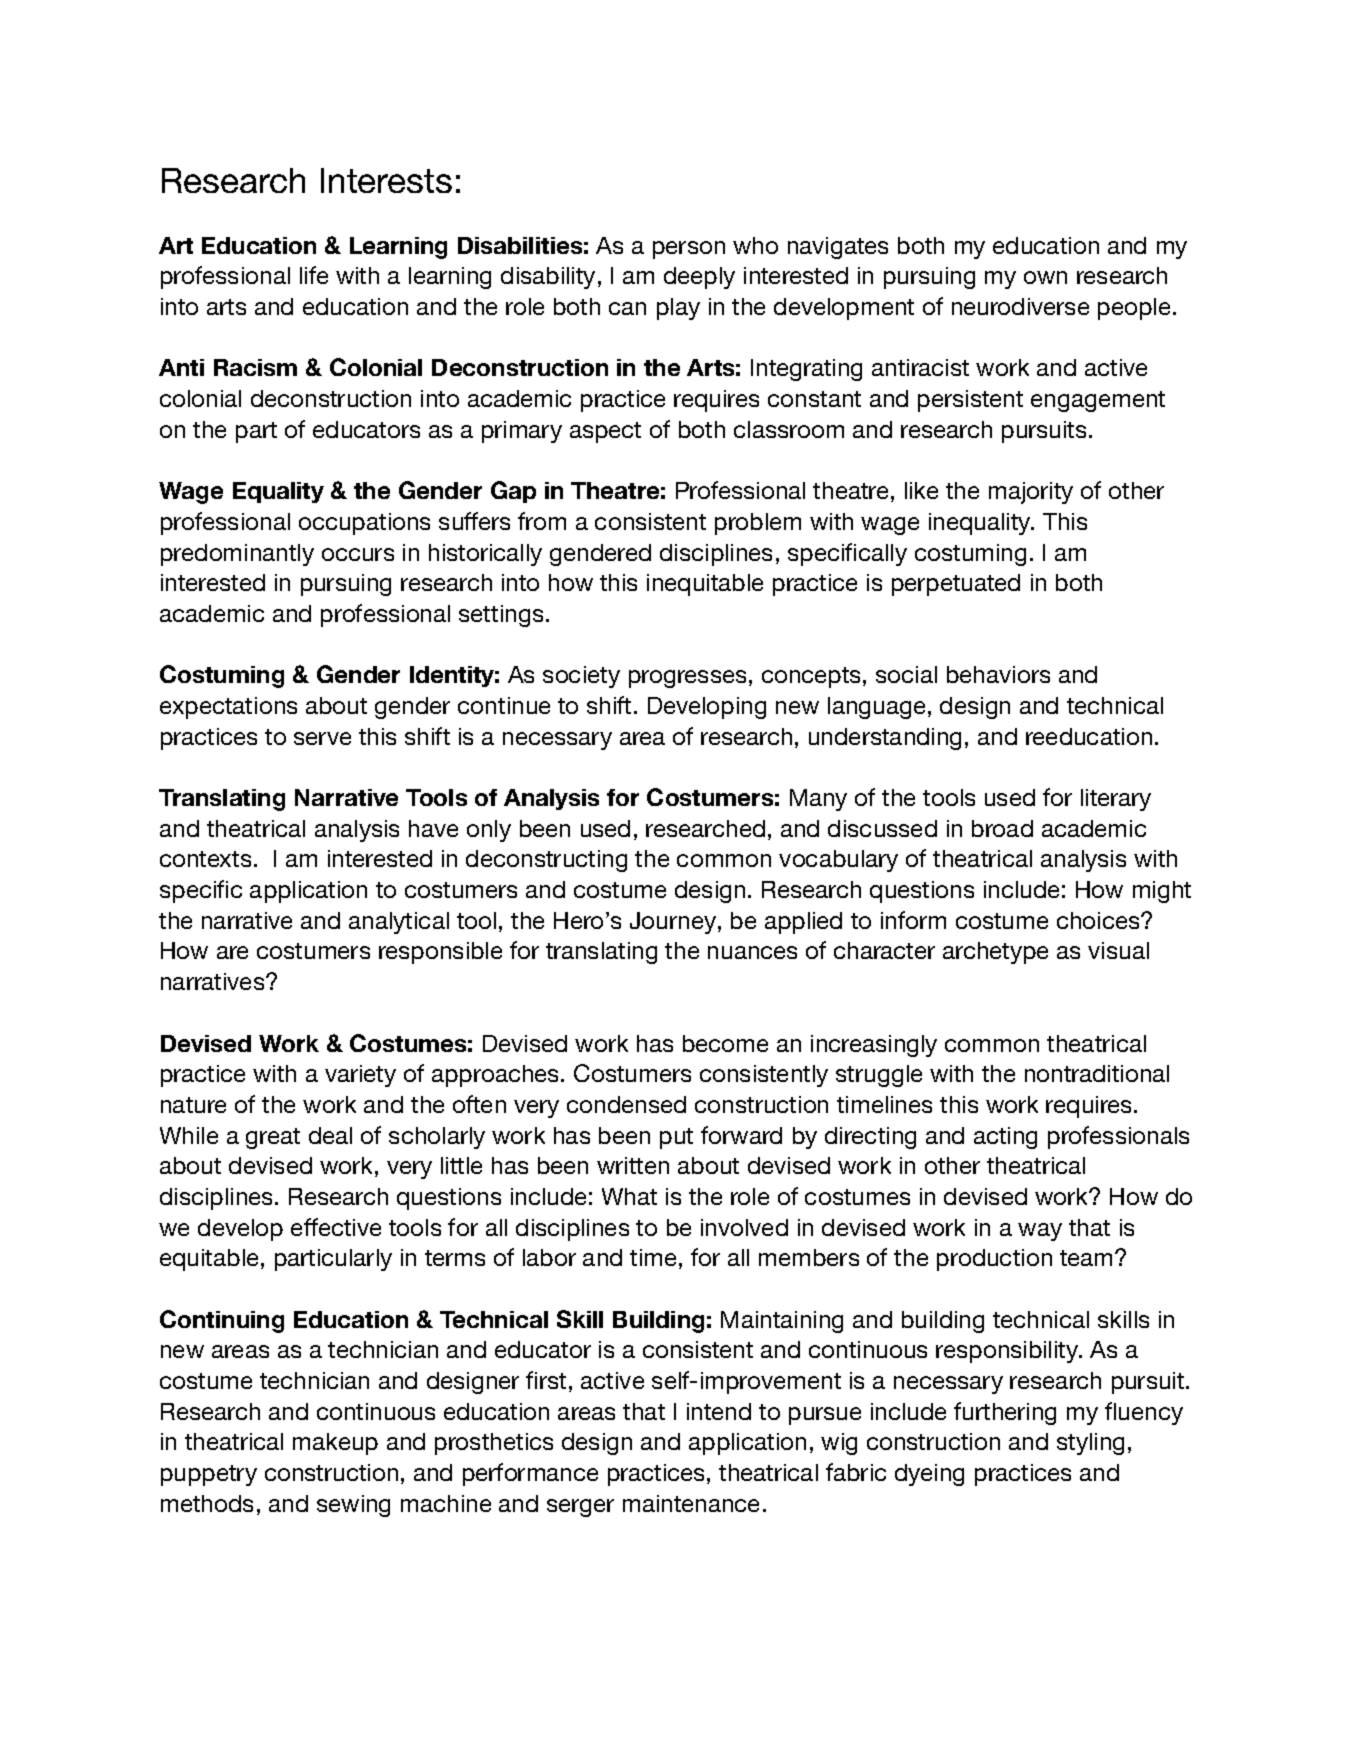 Image resolution: width=1355 pixels, height=1753 pixels. I want to click on life, so click(314, 275).
